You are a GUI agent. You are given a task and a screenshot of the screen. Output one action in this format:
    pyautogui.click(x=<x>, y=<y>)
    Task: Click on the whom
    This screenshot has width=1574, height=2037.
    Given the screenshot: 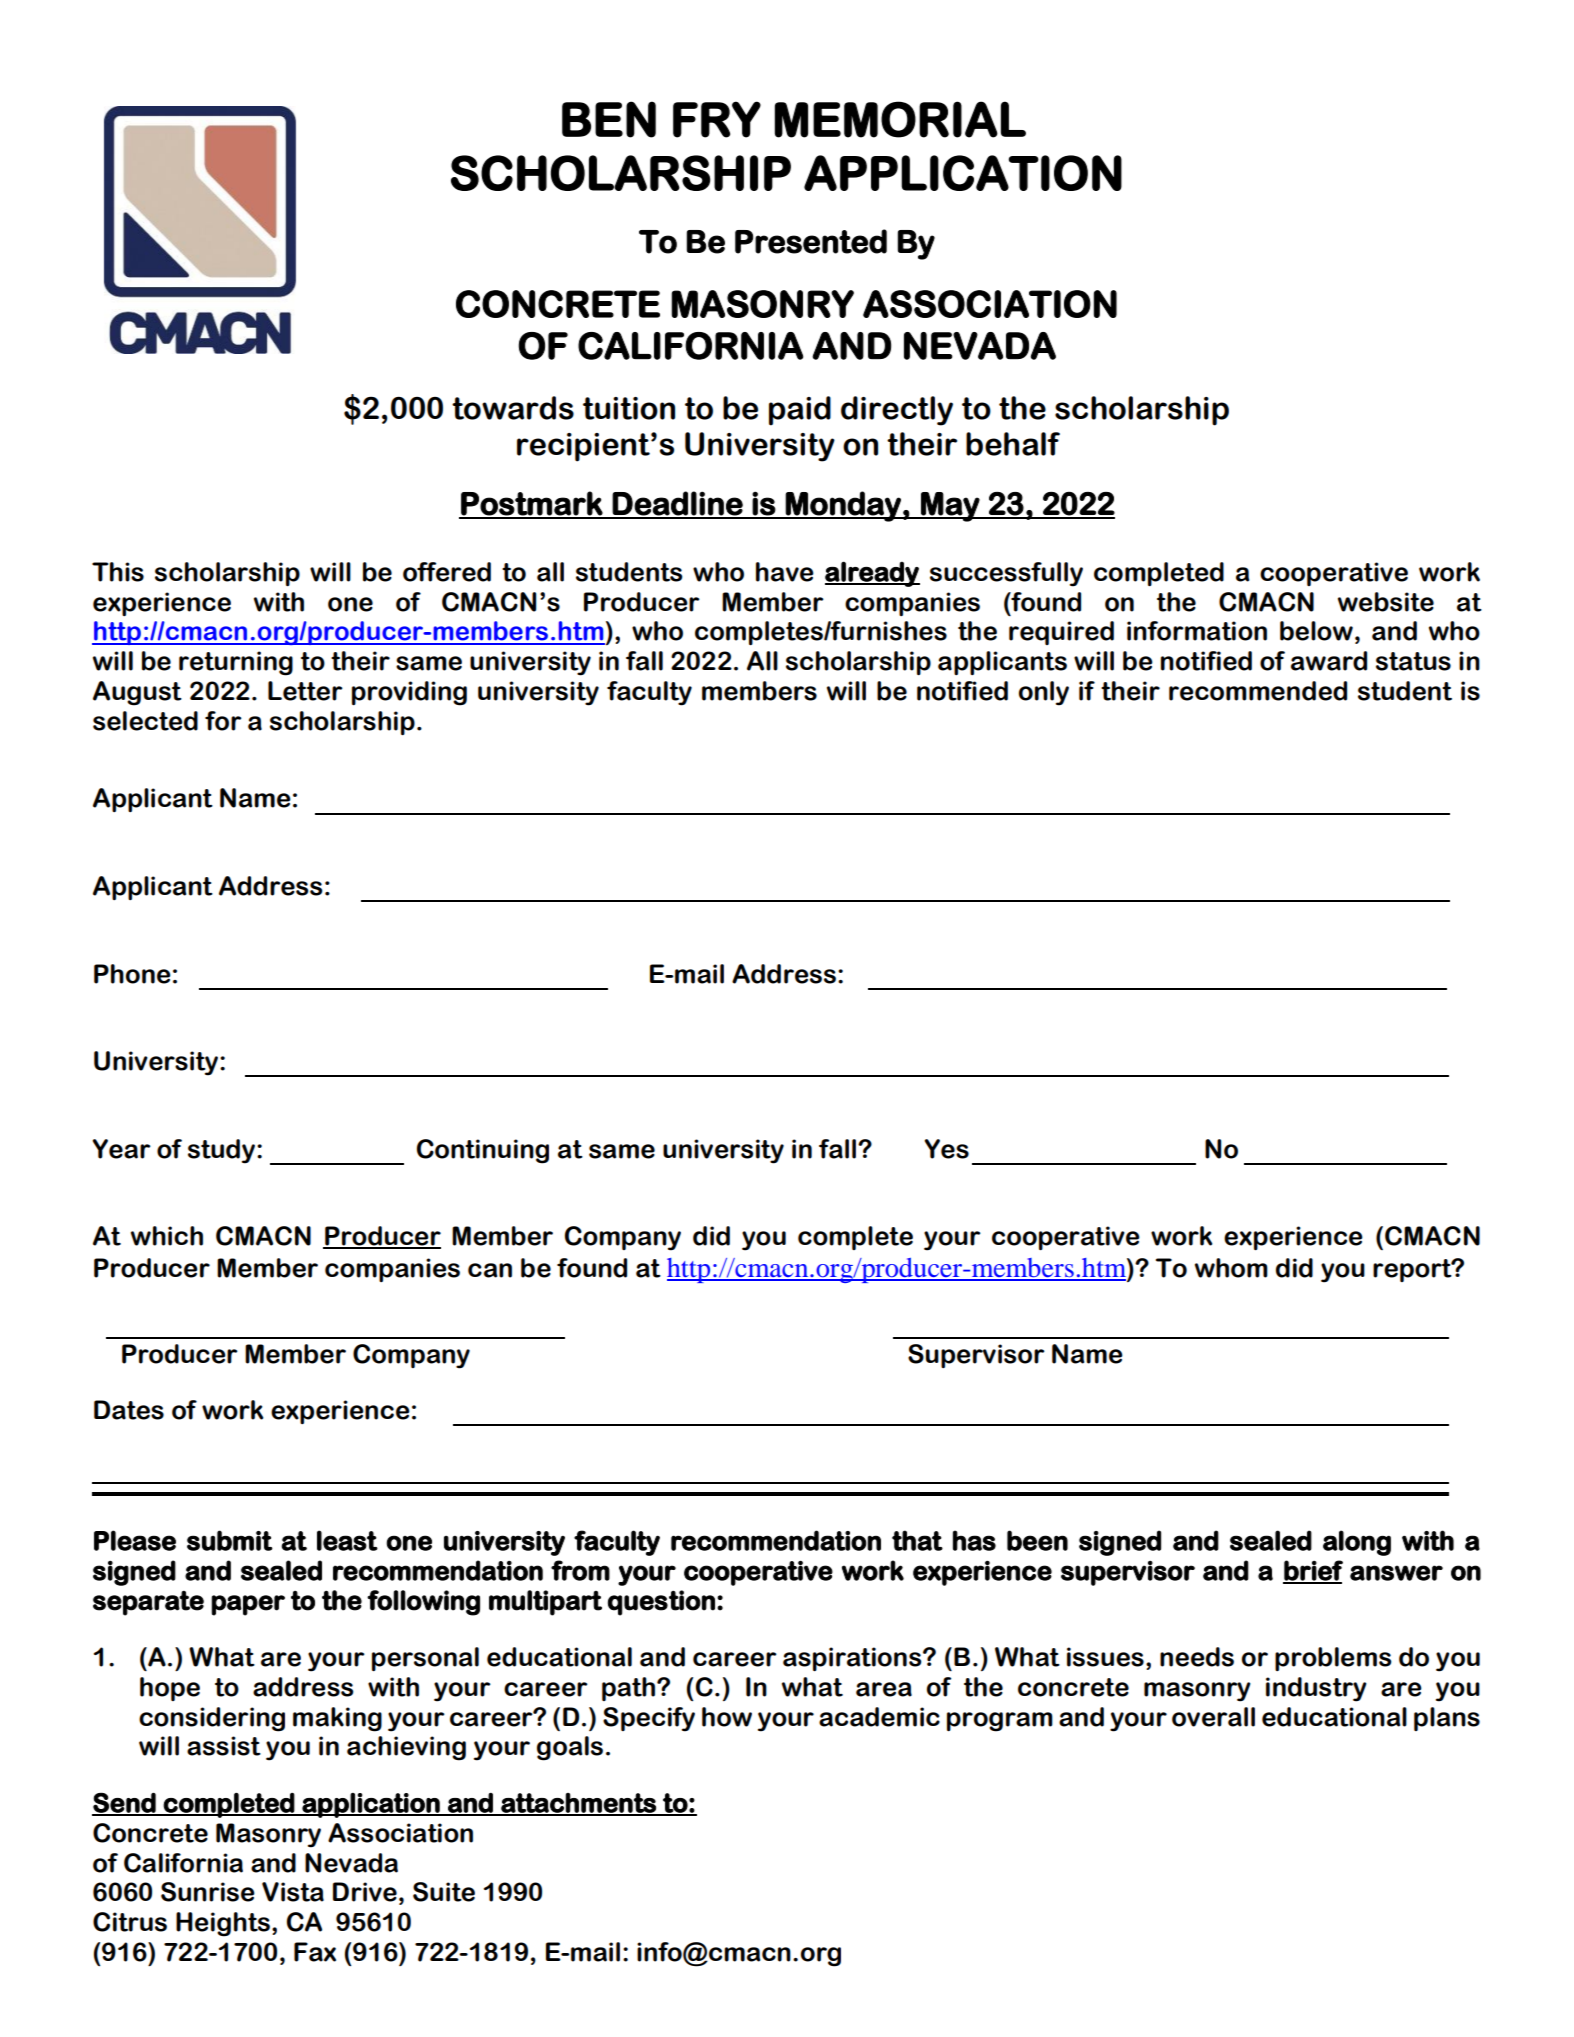 What is the action you would take?
    pyautogui.click(x=1231, y=1268)
